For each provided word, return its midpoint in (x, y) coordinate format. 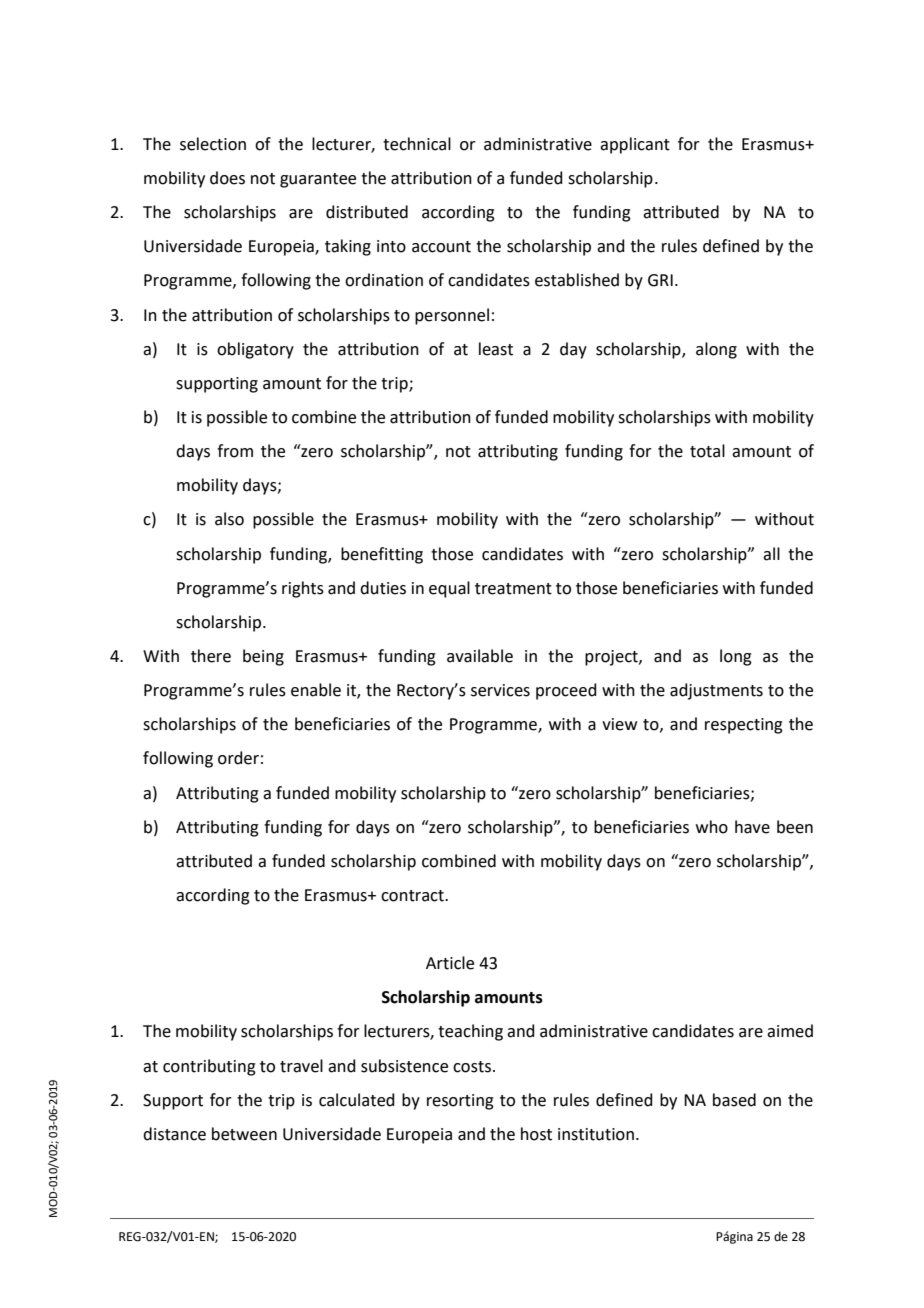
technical (417, 144)
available (480, 656)
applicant (635, 145)
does (227, 178)
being (263, 657)
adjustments (716, 691)
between (244, 1134)
